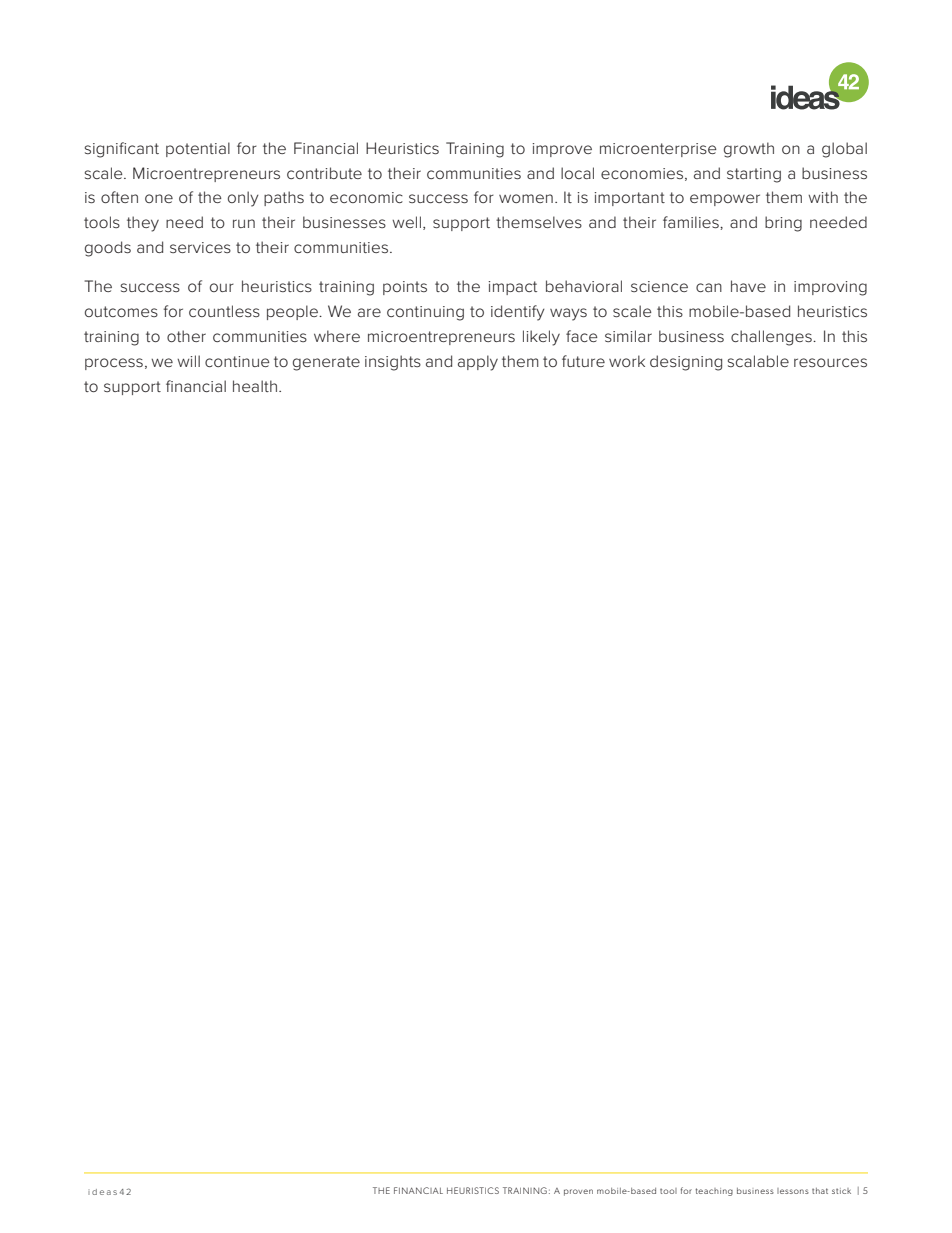 The image size is (952, 1233). What do you see at coordinates (793, 1191) in the image?
I see `lessons` at bounding box center [793, 1191].
